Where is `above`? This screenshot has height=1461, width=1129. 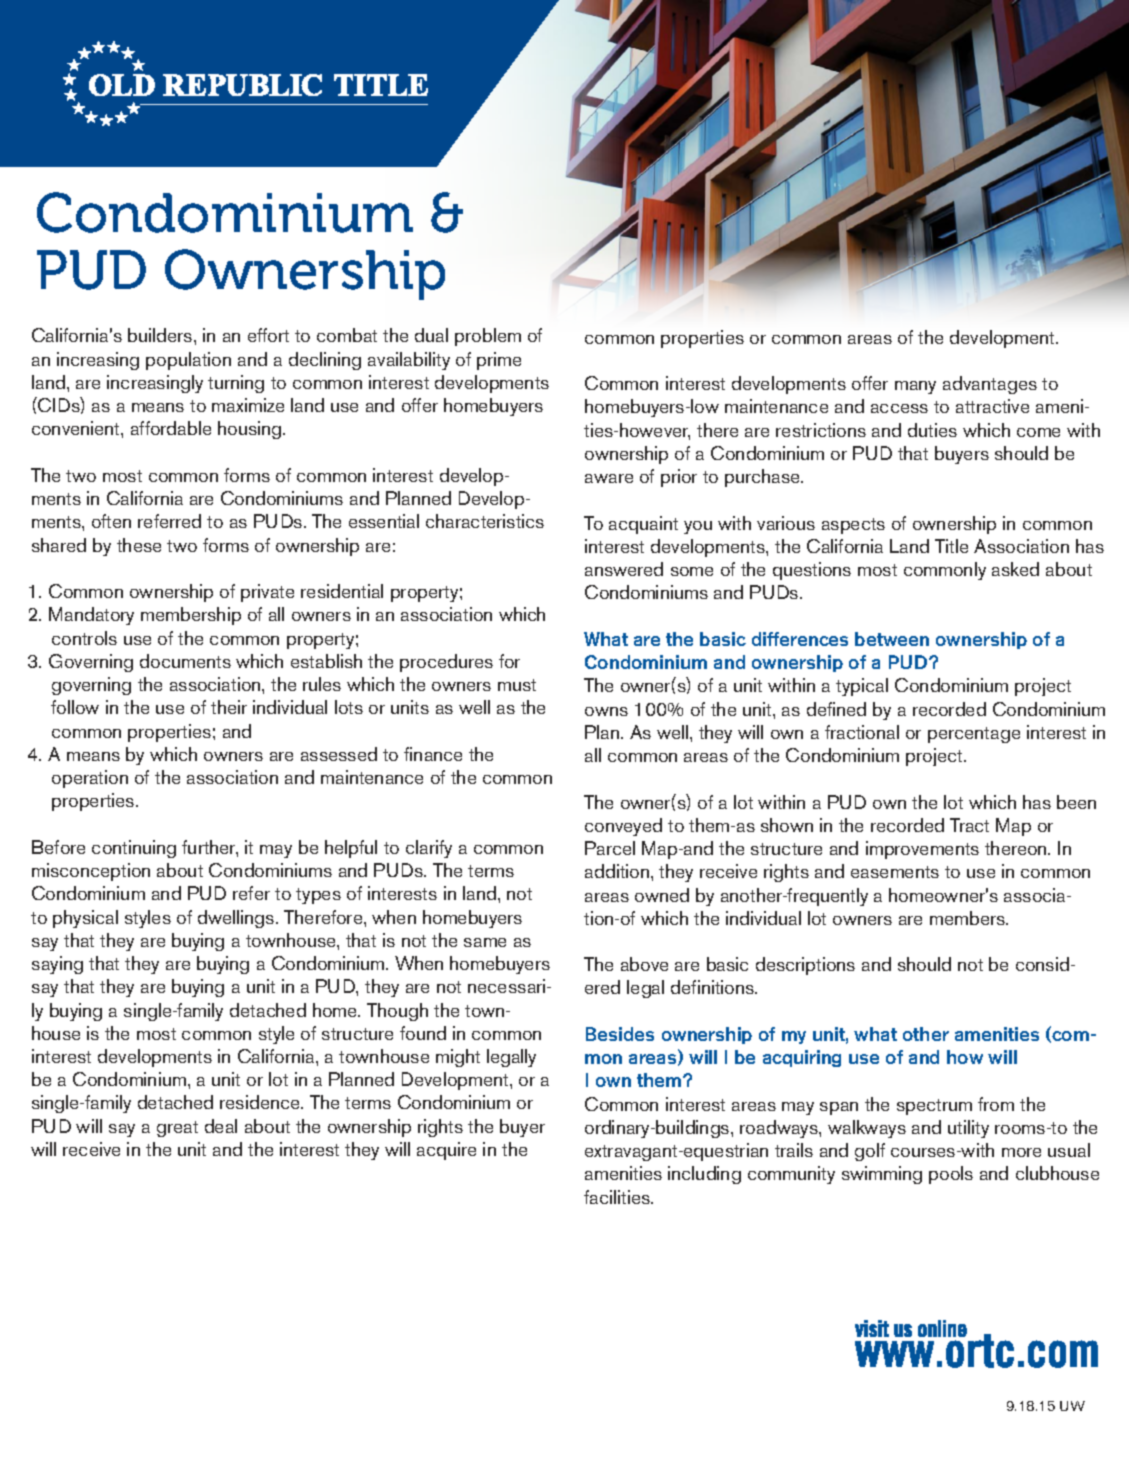
above is located at coordinates (644, 964).
